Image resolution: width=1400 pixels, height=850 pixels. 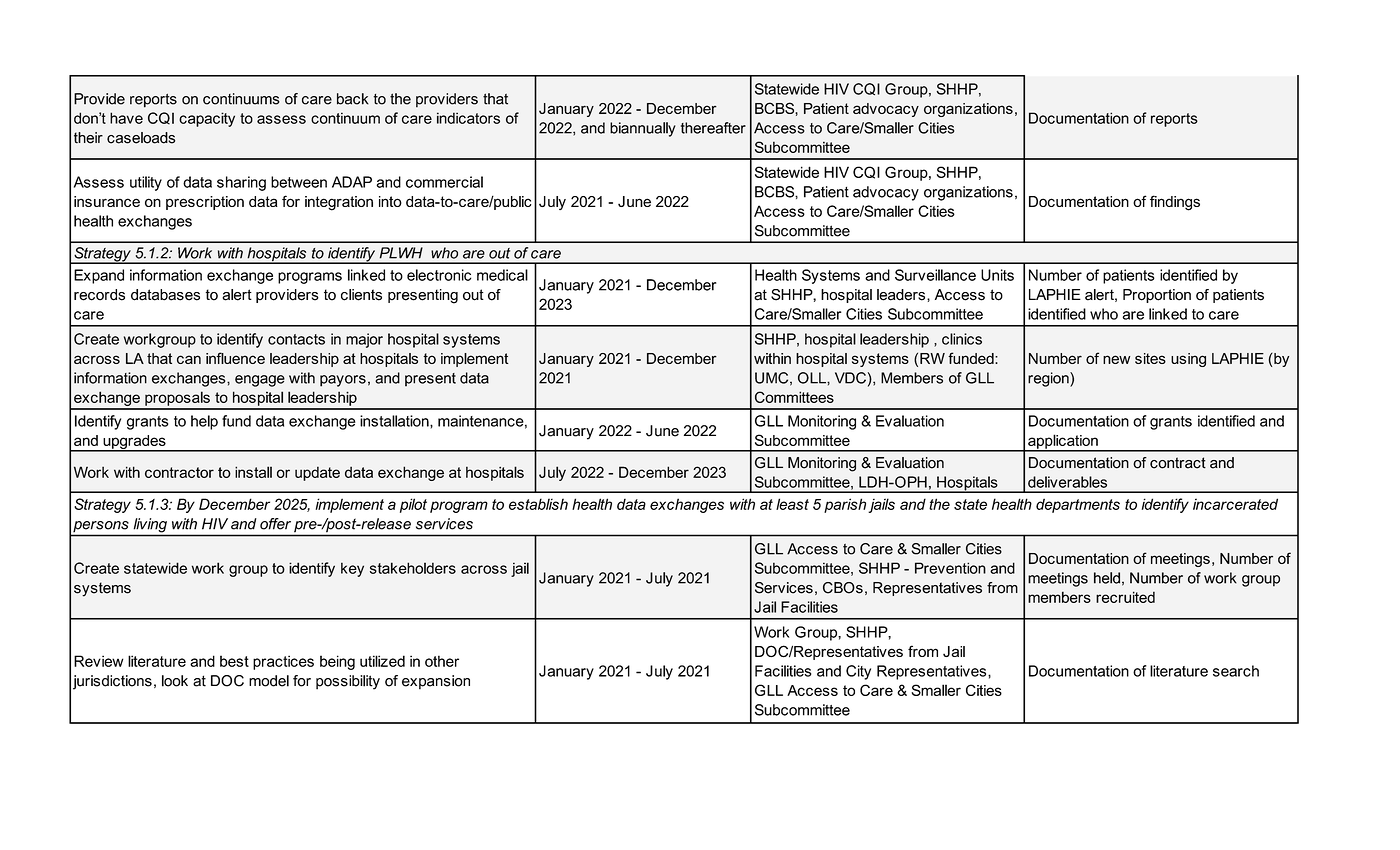 What do you see at coordinates (643, 129) in the page?
I see `biannually` at bounding box center [643, 129].
